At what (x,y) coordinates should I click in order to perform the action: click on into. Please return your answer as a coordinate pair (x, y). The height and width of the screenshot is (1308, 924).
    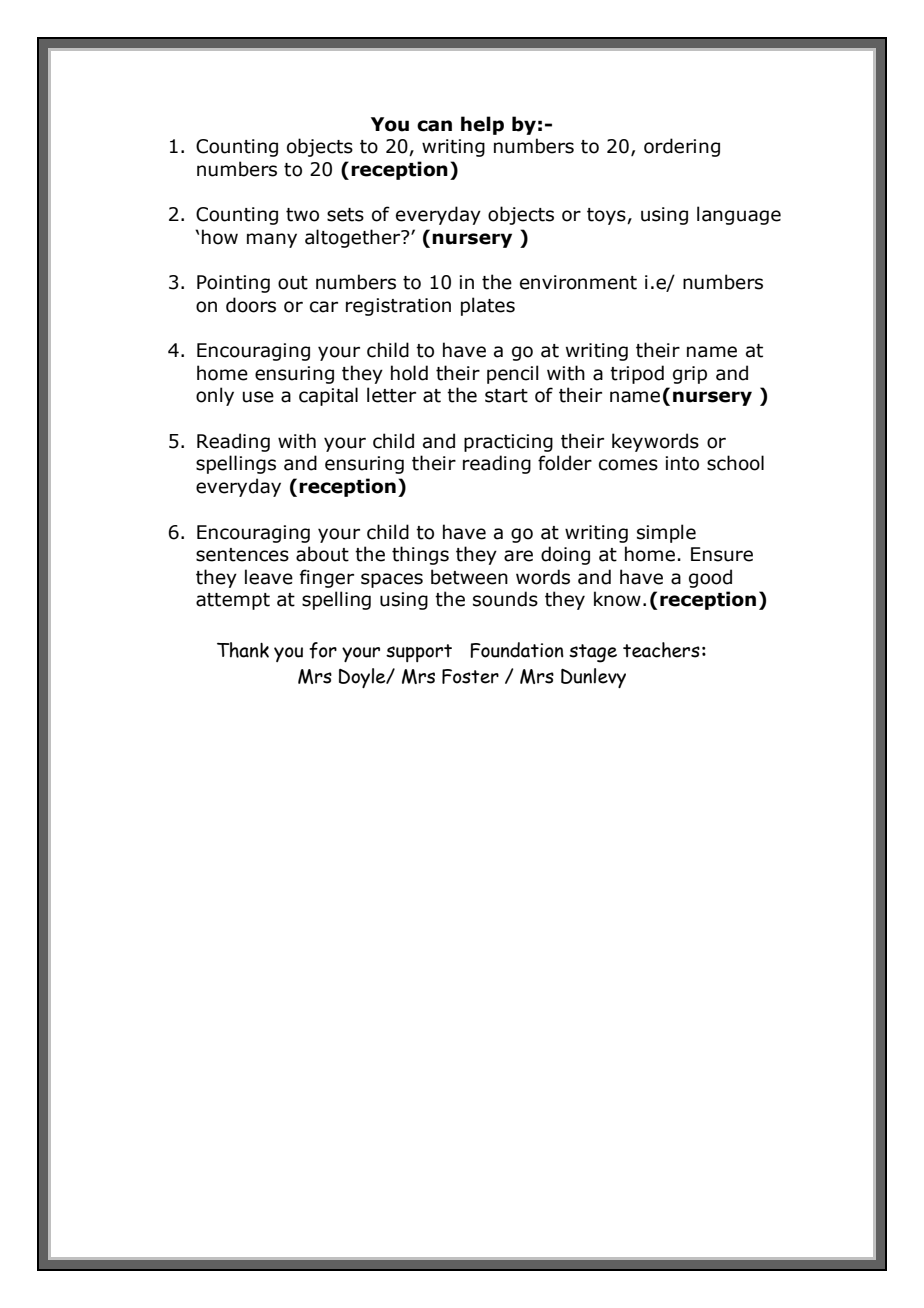
    Looking at the image, I should click on (682, 463).
